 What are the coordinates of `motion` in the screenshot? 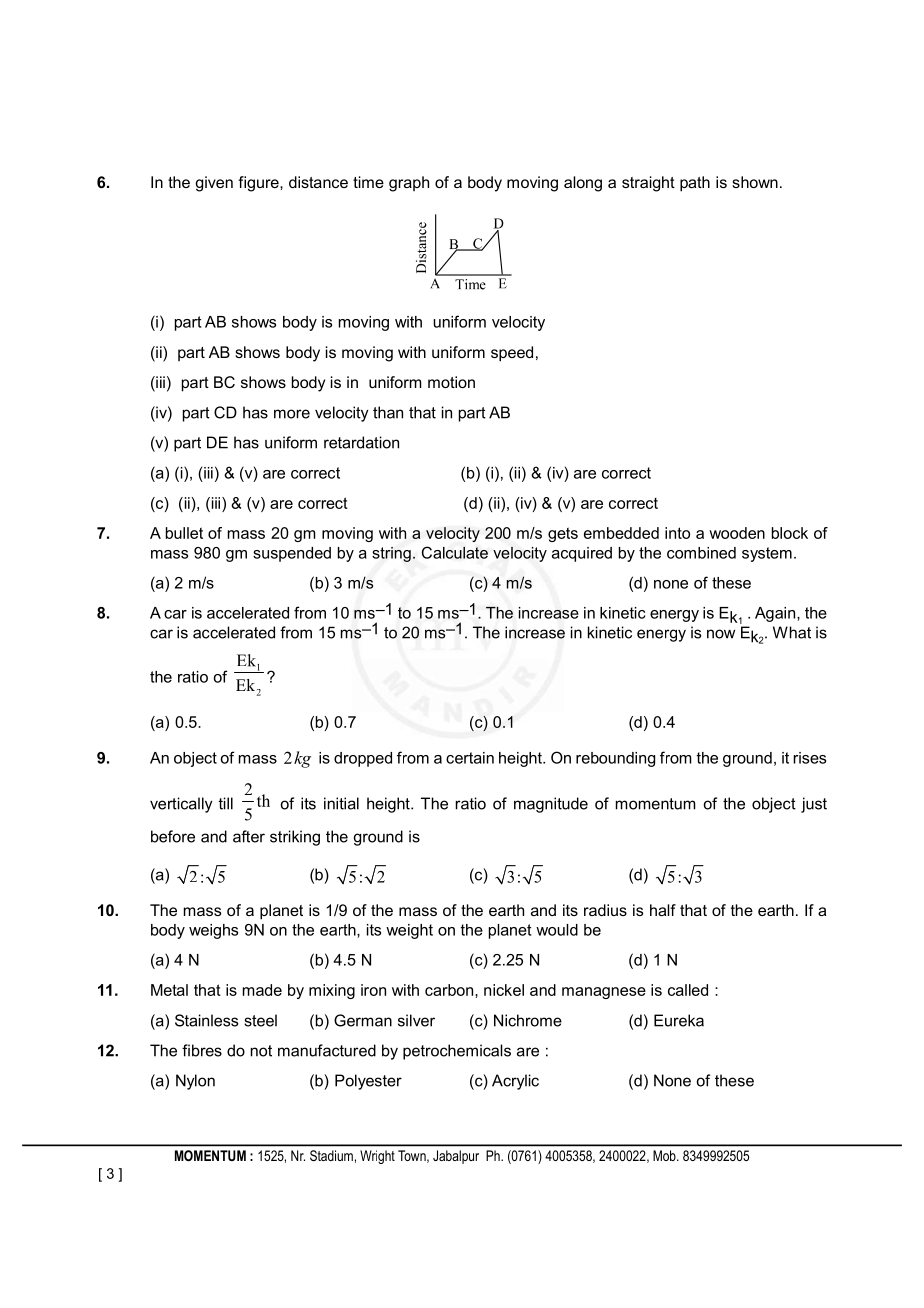 It's located at (451, 382).
